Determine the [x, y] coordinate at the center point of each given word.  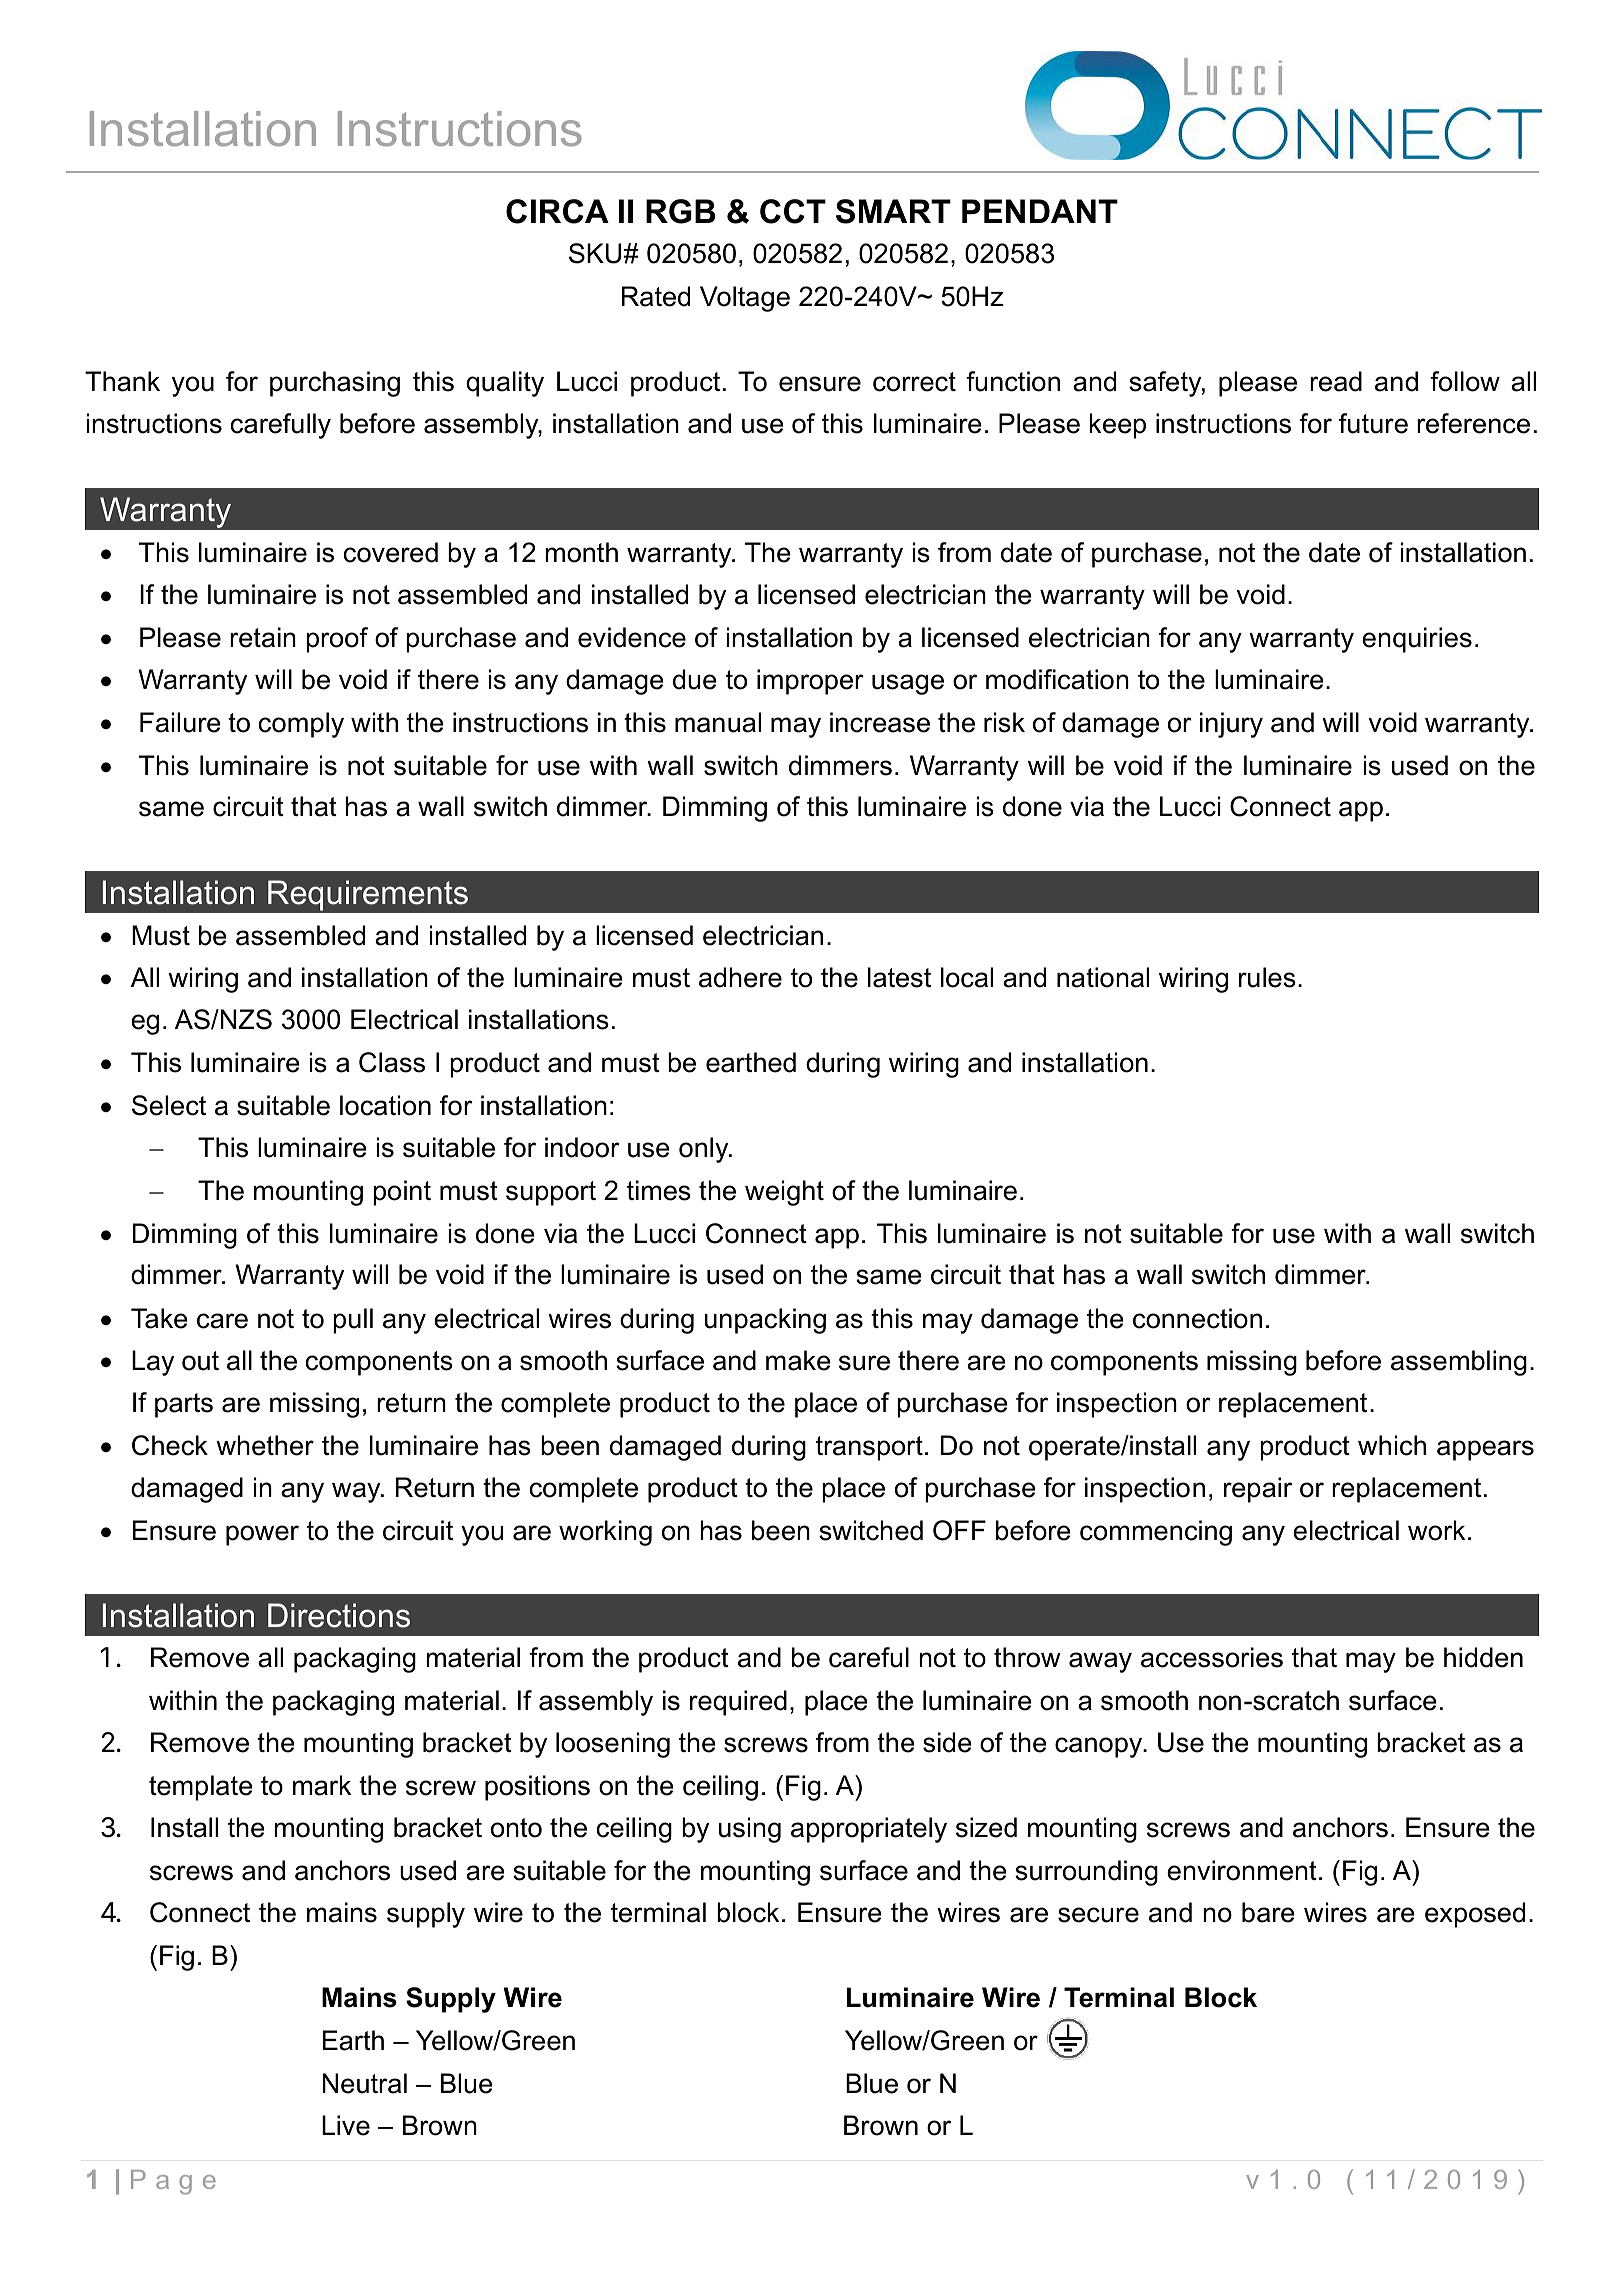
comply [301, 725]
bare [1268, 1912]
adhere [740, 977]
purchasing [335, 384]
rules [1267, 977]
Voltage [745, 299]
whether [265, 1445]
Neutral [365, 2083]
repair [1258, 1490]
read [1336, 381]
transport [869, 1448]
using [750, 1830]
